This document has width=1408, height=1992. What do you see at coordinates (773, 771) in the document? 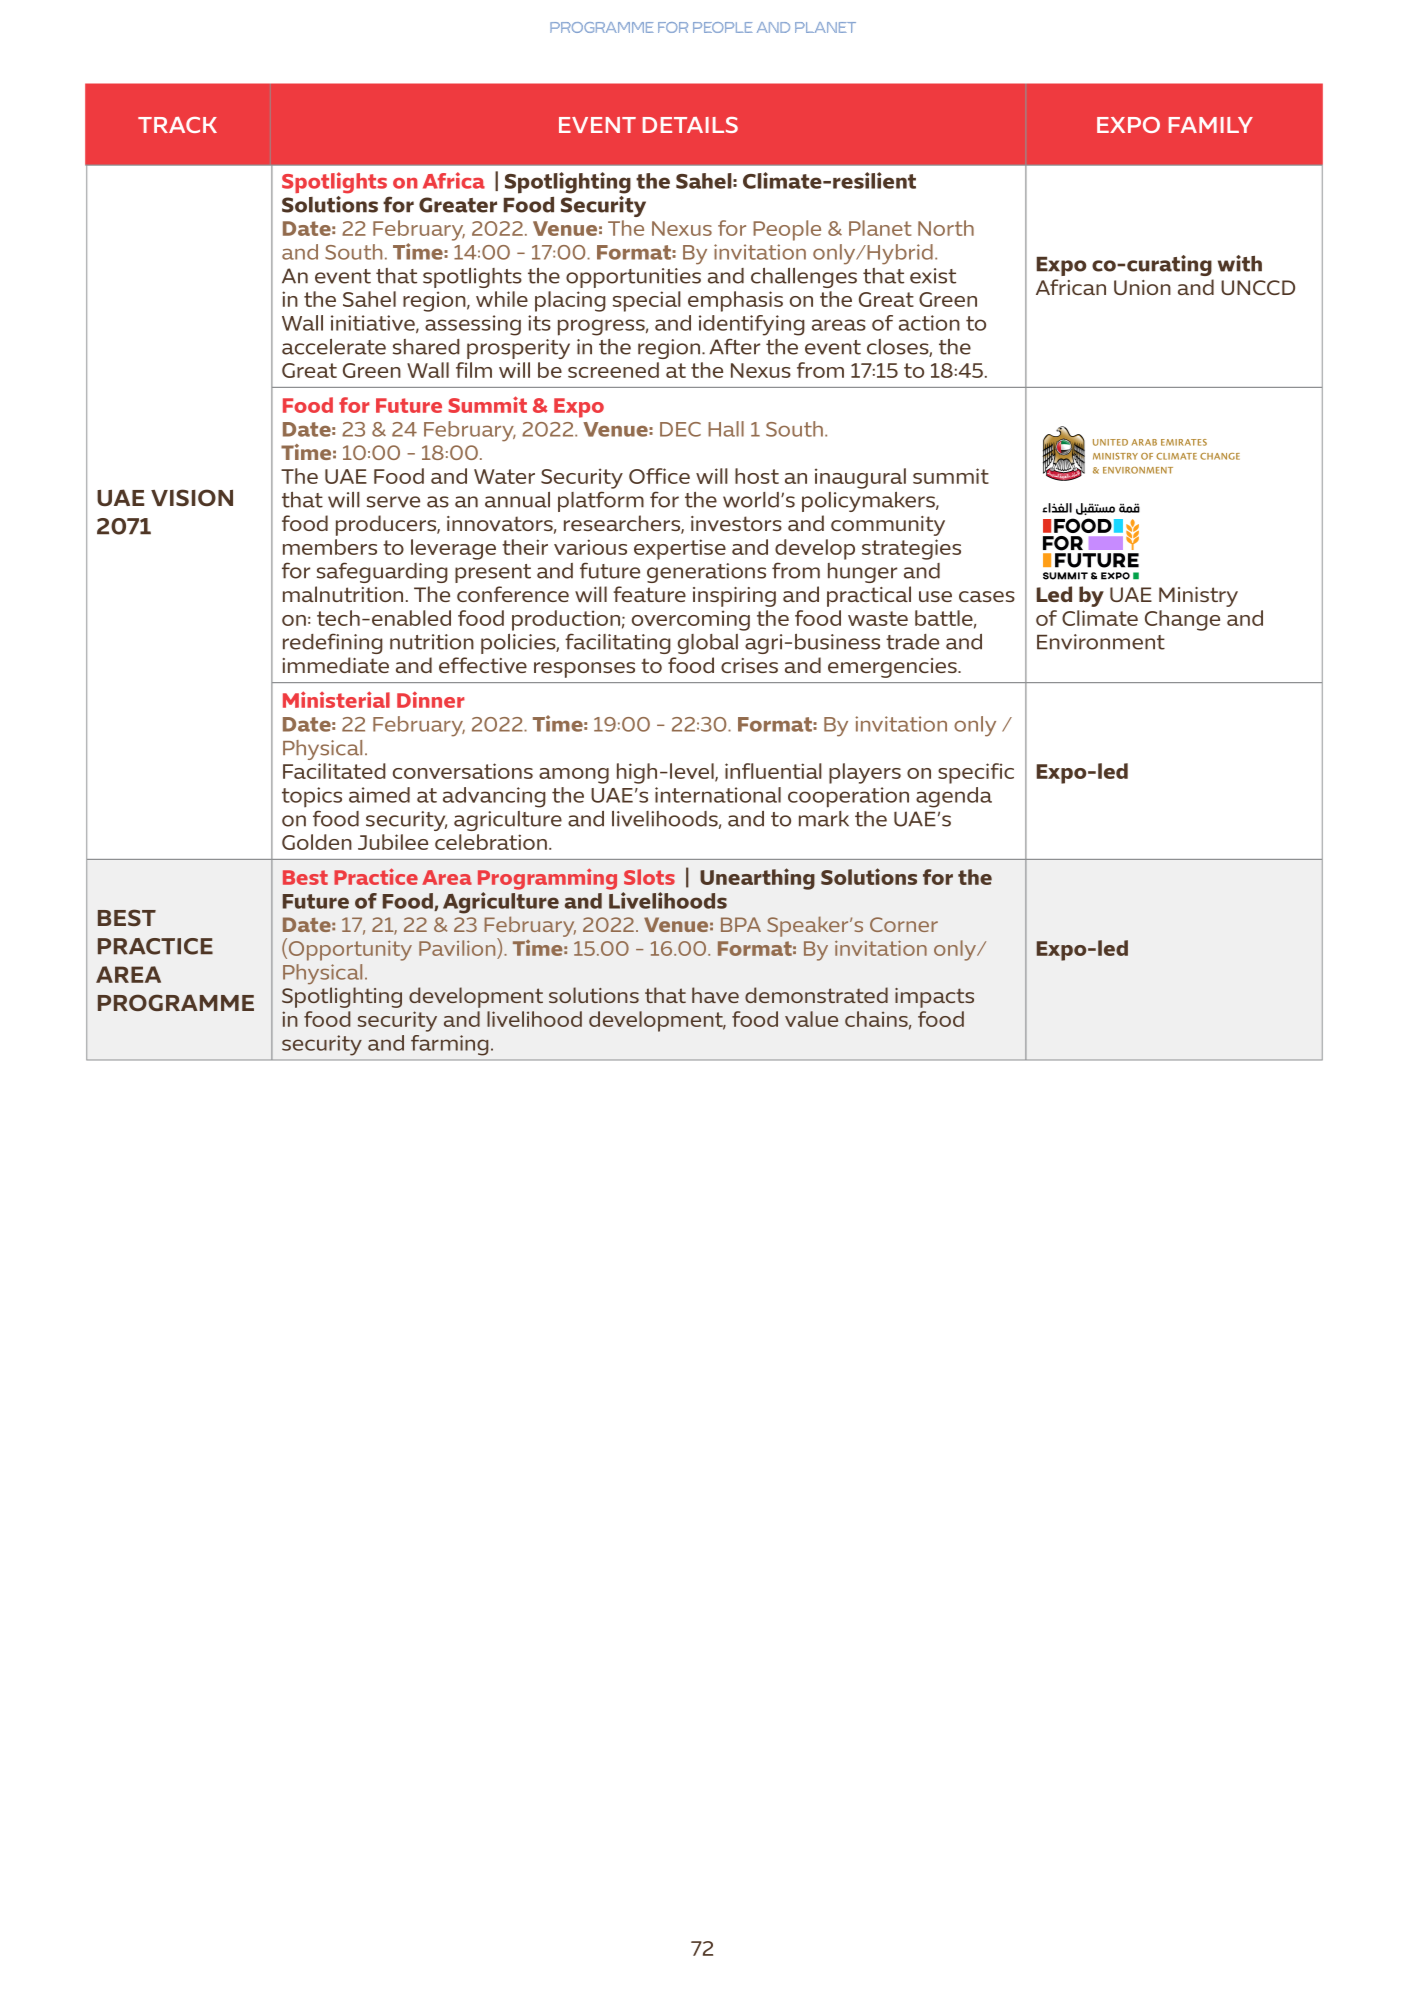
I see `influential` at bounding box center [773, 771].
